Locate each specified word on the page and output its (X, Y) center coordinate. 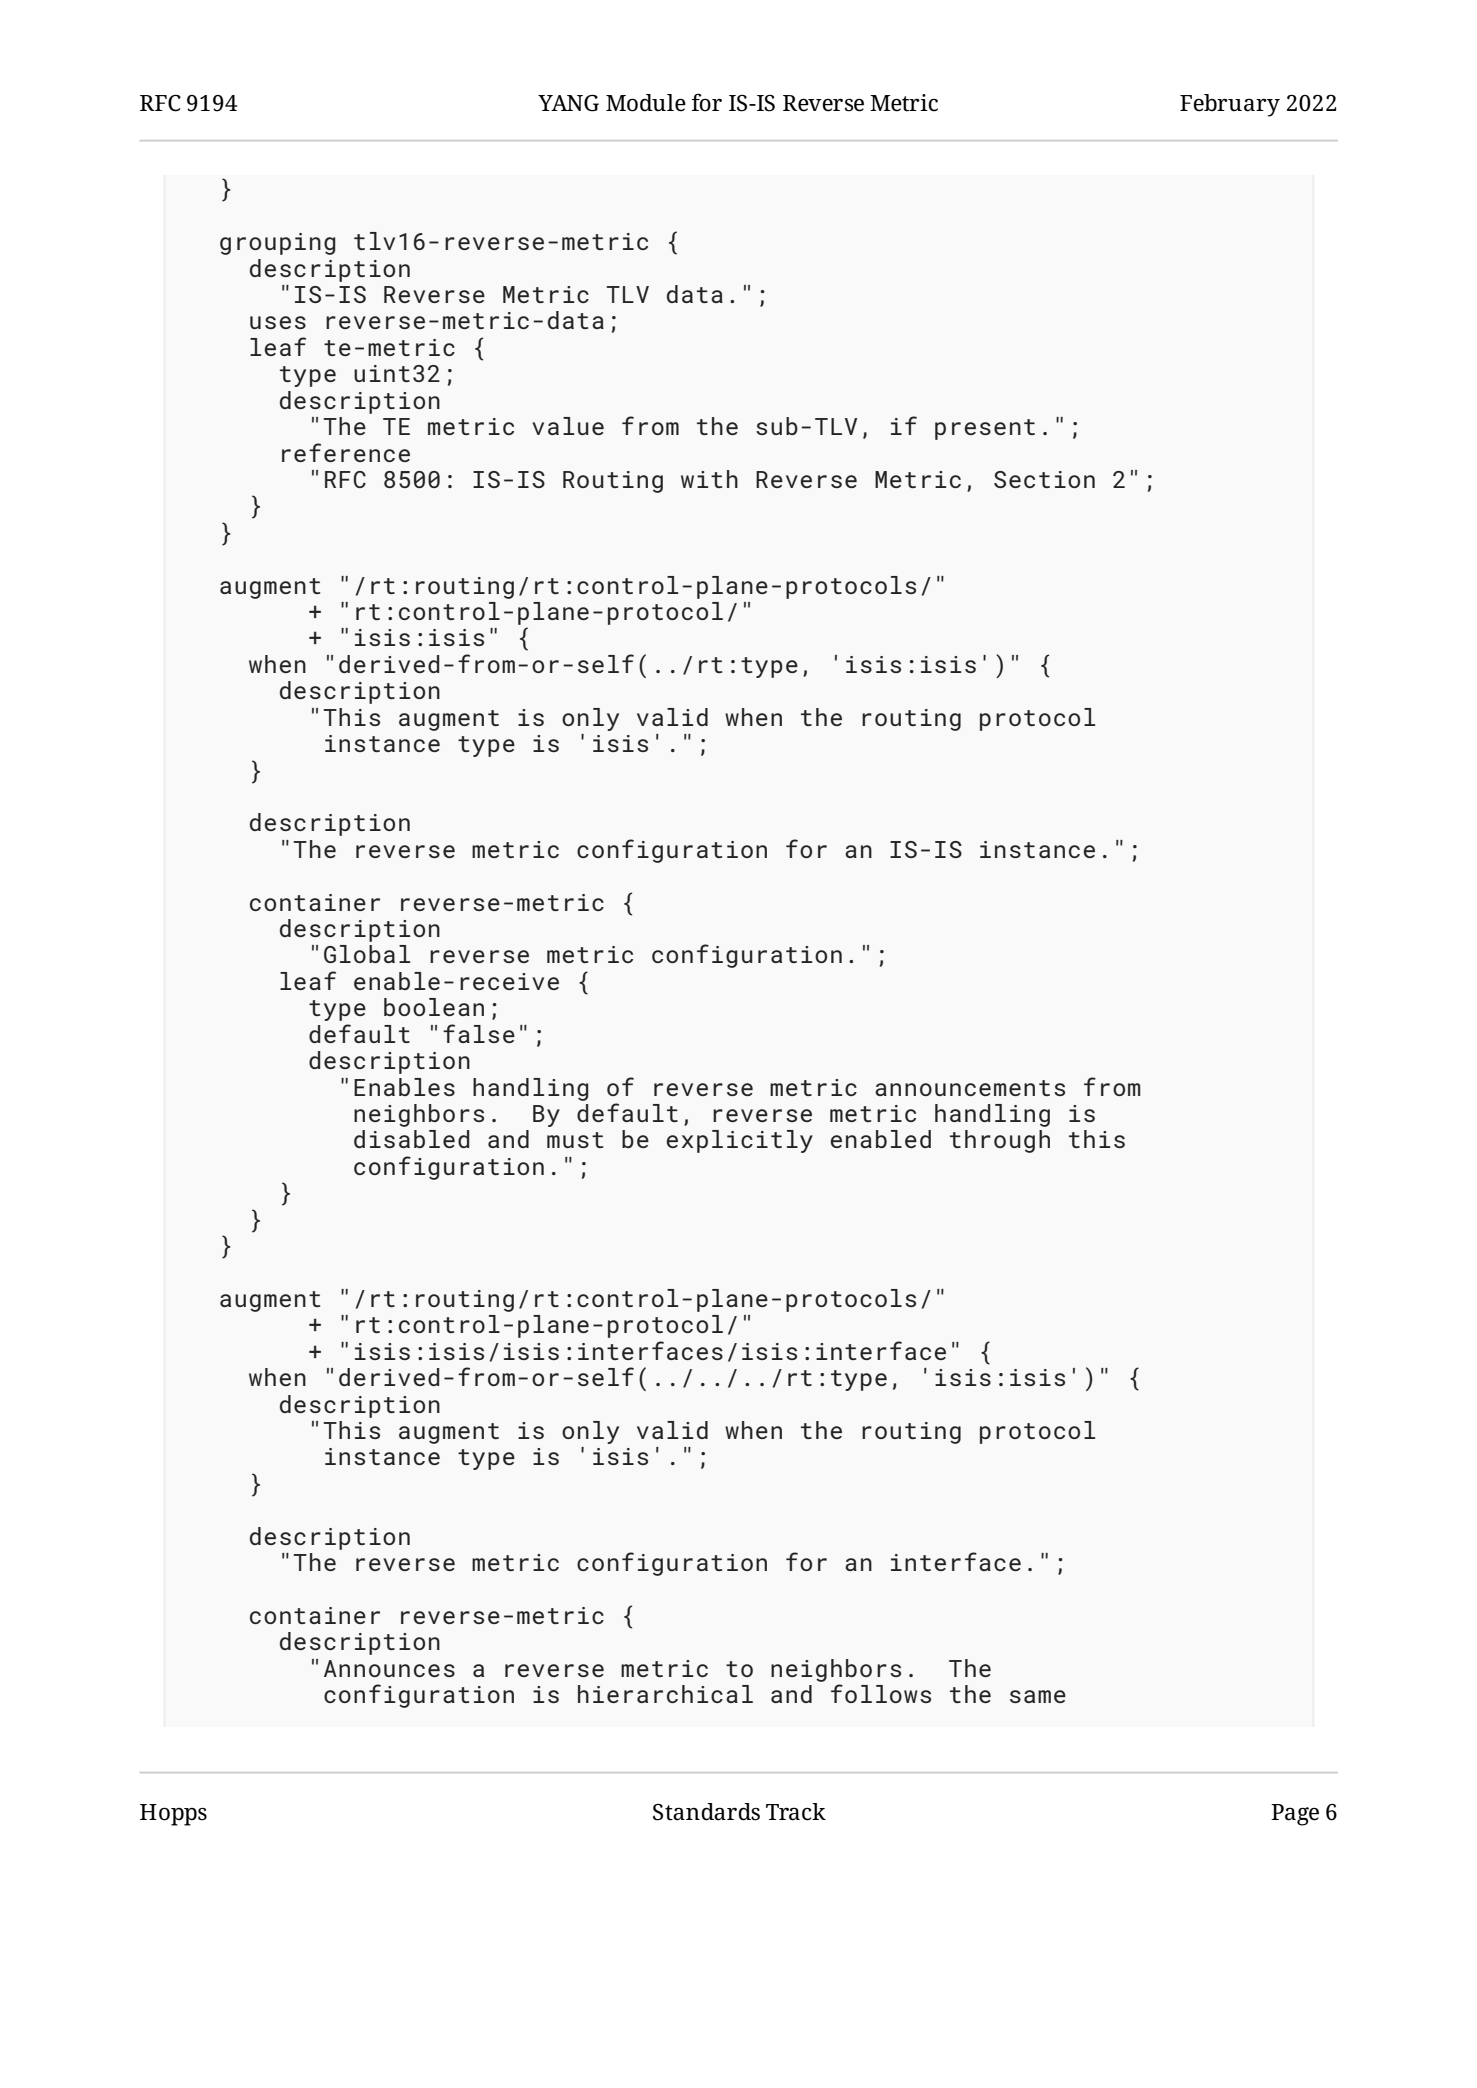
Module (646, 103)
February (1230, 105)
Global (367, 954)
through (1000, 1141)
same (1038, 1696)
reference (346, 452)
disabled (411, 1139)
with (709, 479)
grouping (278, 244)
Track (796, 1812)
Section (1044, 479)
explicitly (739, 1141)
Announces (389, 1668)
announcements (970, 1088)
